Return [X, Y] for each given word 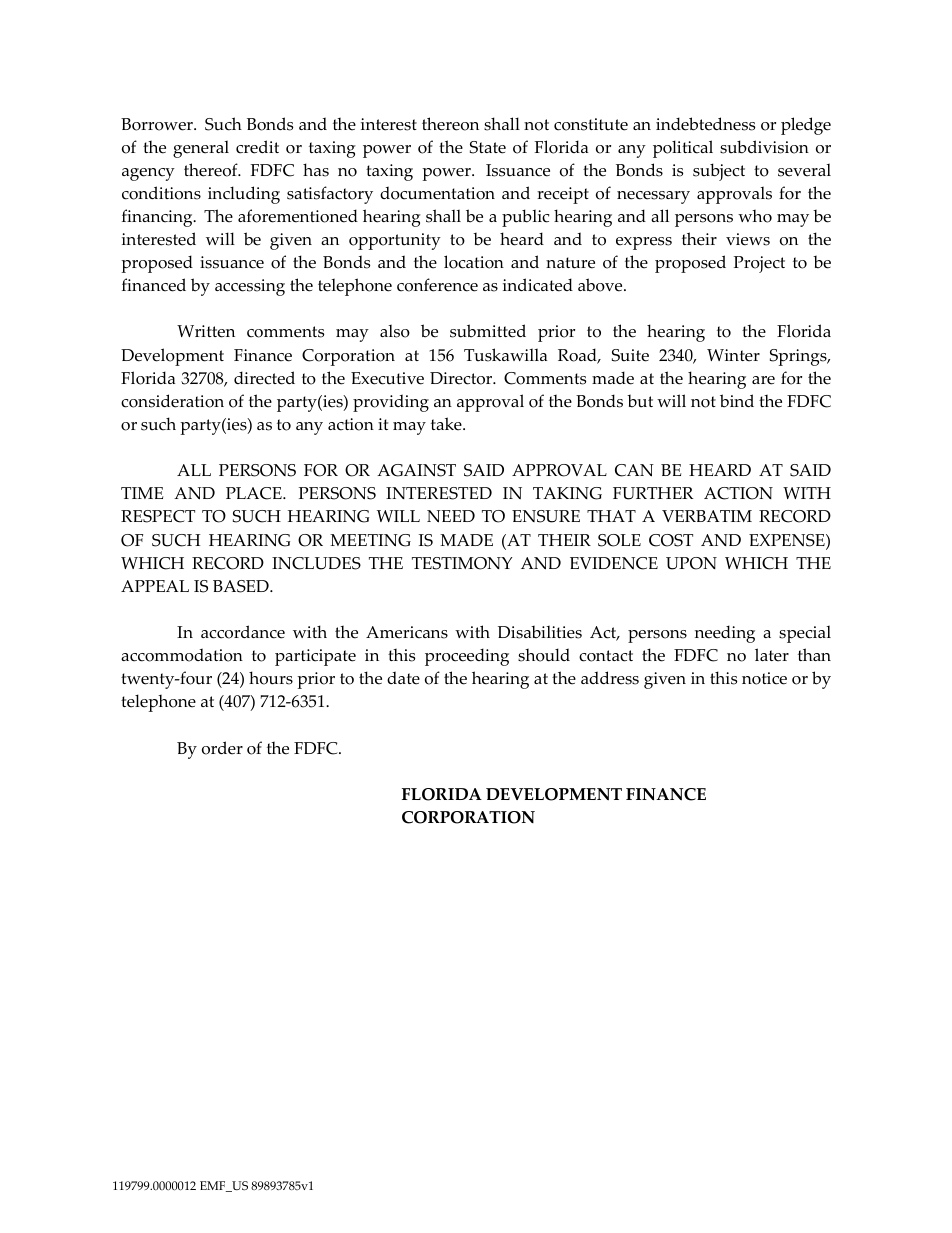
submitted [488, 331]
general [201, 149]
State [488, 147]
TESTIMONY [462, 563]
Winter [733, 355]
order [222, 748]
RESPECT [158, 516]
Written [206, 331]
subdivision [764, 147]
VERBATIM [707, 516]
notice [764, 678]
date [403, 678]
